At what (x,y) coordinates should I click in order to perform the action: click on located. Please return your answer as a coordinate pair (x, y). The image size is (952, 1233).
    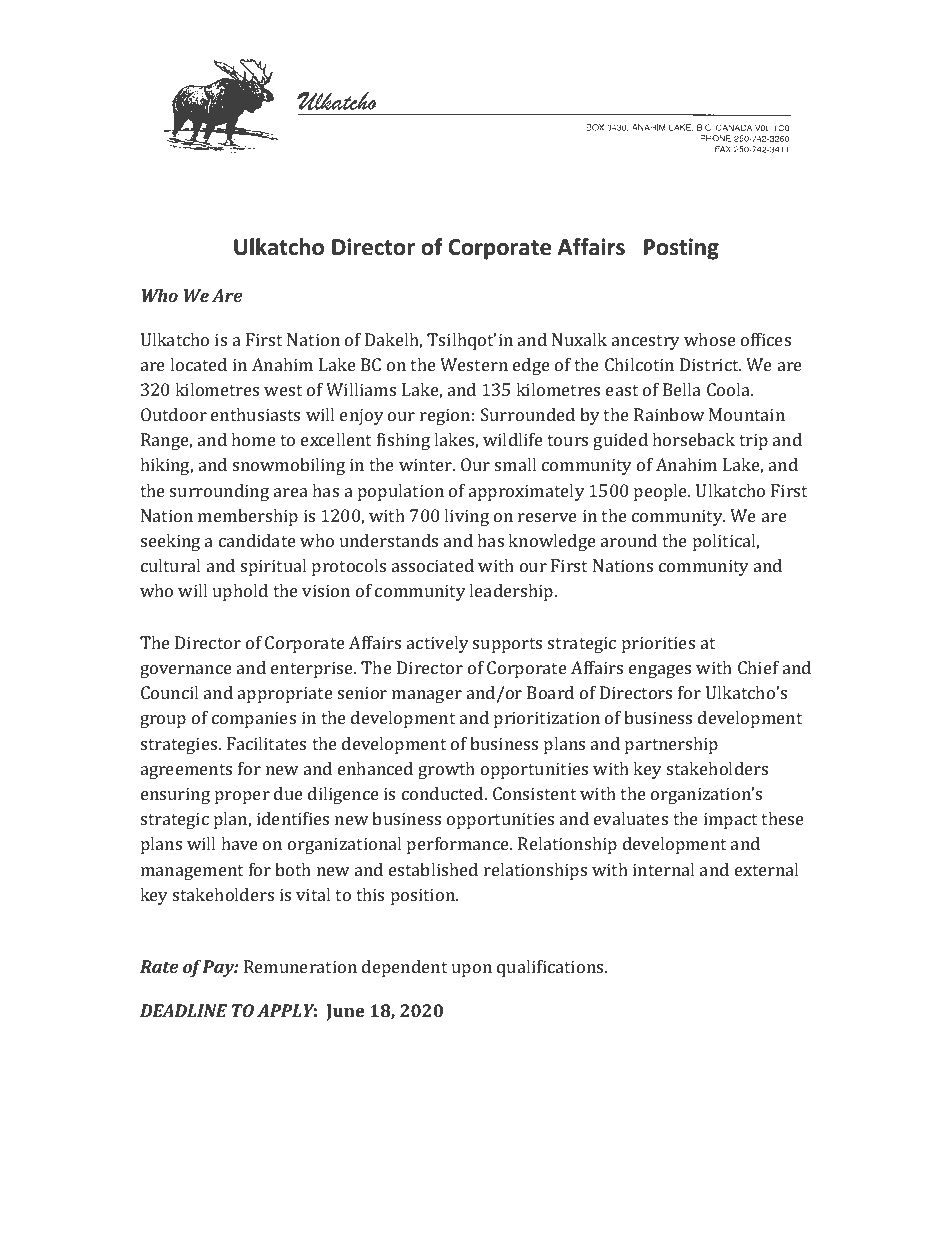
    Looking at the image, I should click on (198, 364).
